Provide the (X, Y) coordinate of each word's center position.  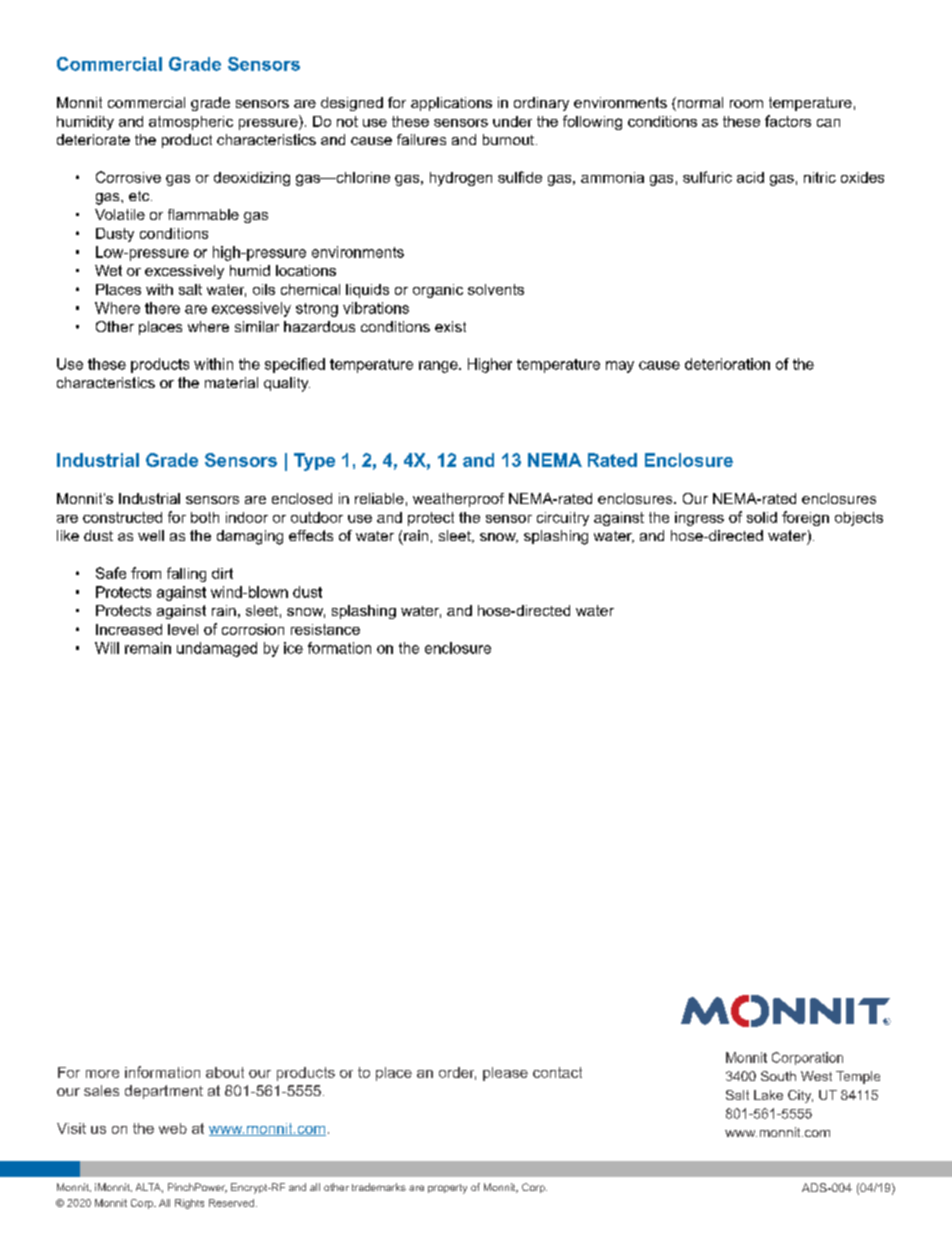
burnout (508, 139)
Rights (189, 1204)
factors (788, 121)
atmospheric (191, 123)
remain (148, 648)
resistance (325, 629)
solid (762, 517)
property (447, 1189)
